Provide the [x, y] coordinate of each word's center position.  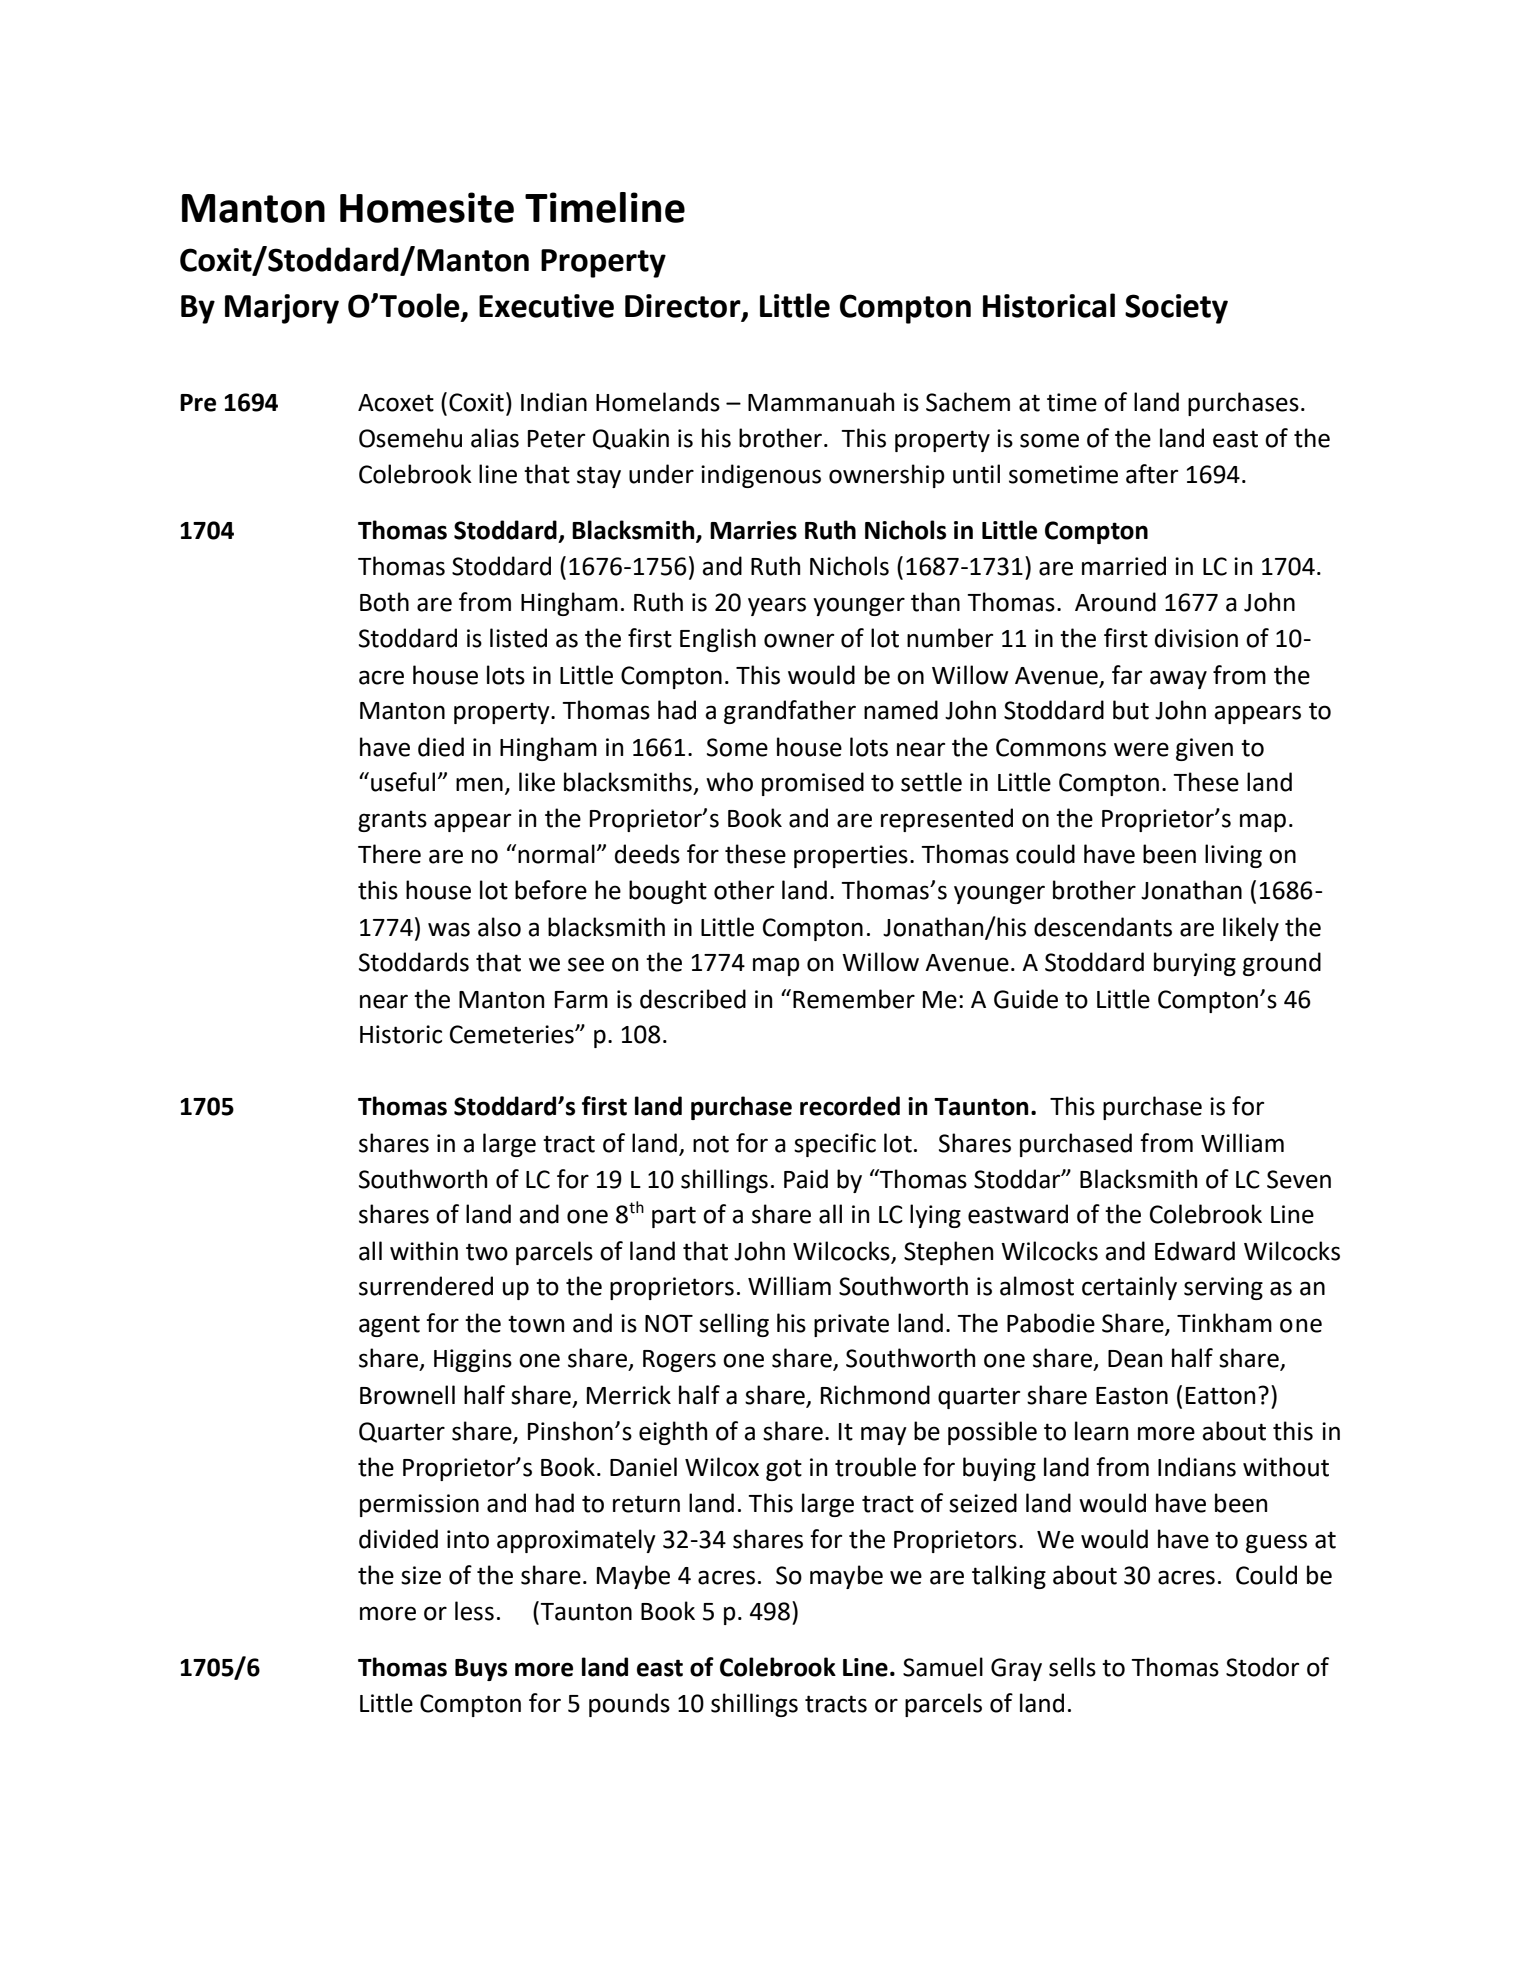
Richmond [875, 1395]
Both [384, 602]
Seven [1299, 1179]
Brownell [407, 1395]
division [1196, 638]
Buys [481, 1670]
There [389, 854]
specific [835, 1145]
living [1233, 856]
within [424, 1251]
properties [851, 856]
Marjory [282, 309]
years [777, 606]
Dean [1135, 1359]
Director [684, 307]
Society [1176, 309]
